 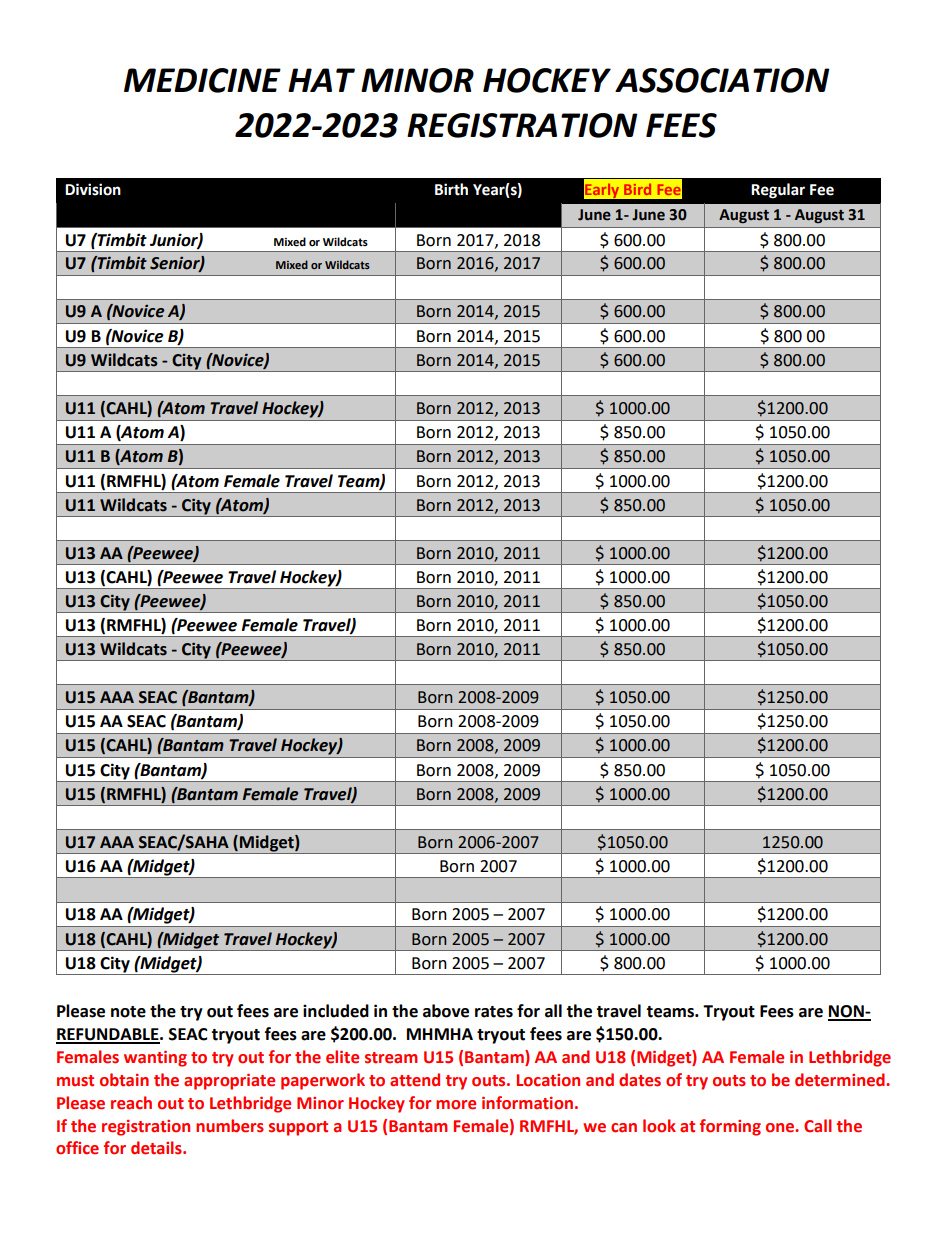 What do you see at coordinates (722, 80) in the image?
I see `ASSOCIATION` at bounding box center [722, 80].
